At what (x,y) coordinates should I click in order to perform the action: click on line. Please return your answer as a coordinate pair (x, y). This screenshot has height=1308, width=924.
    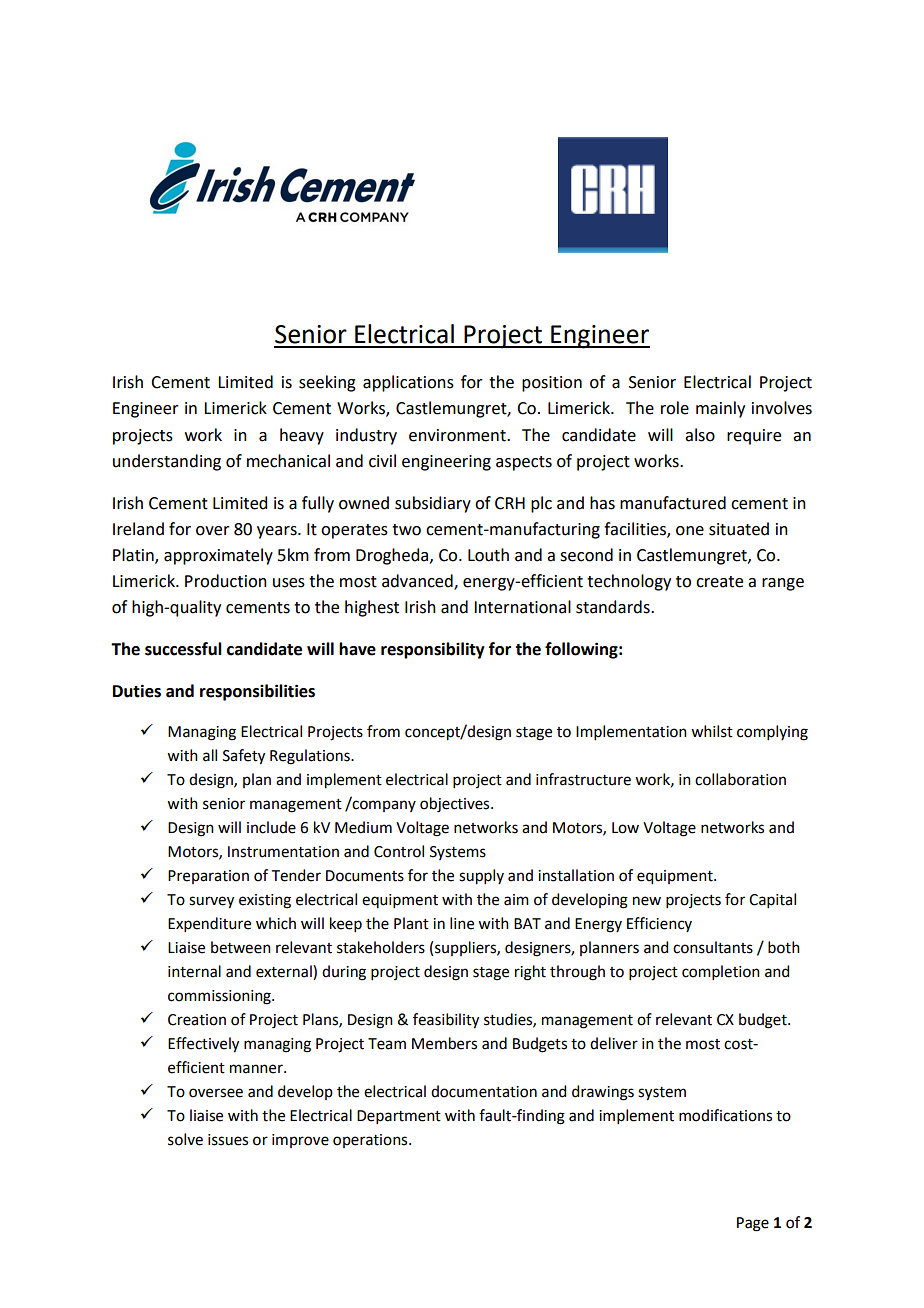
    Looking at the image, I should click on (462, 923).
